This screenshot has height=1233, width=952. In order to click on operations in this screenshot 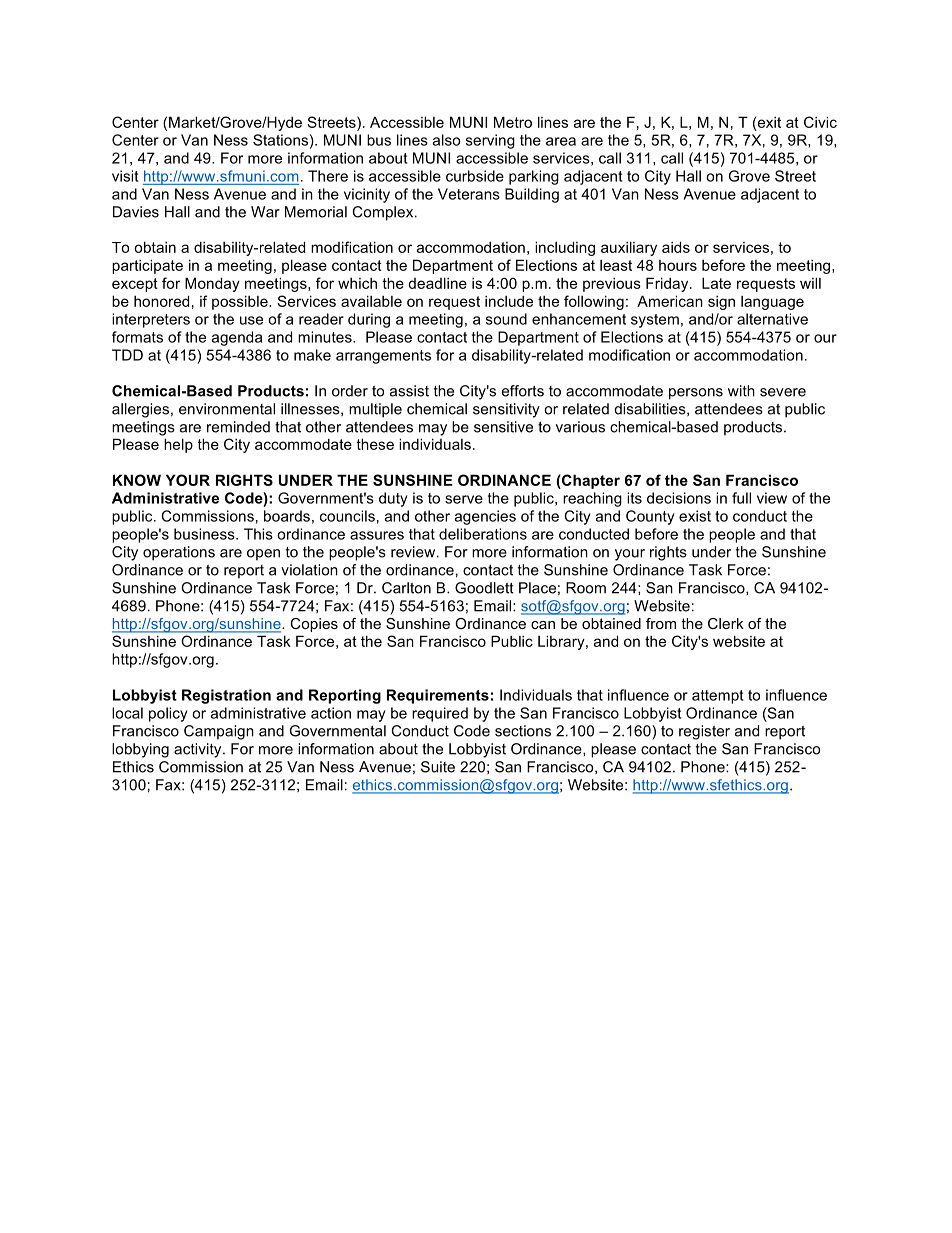, I will do `click(179, 553)`.
